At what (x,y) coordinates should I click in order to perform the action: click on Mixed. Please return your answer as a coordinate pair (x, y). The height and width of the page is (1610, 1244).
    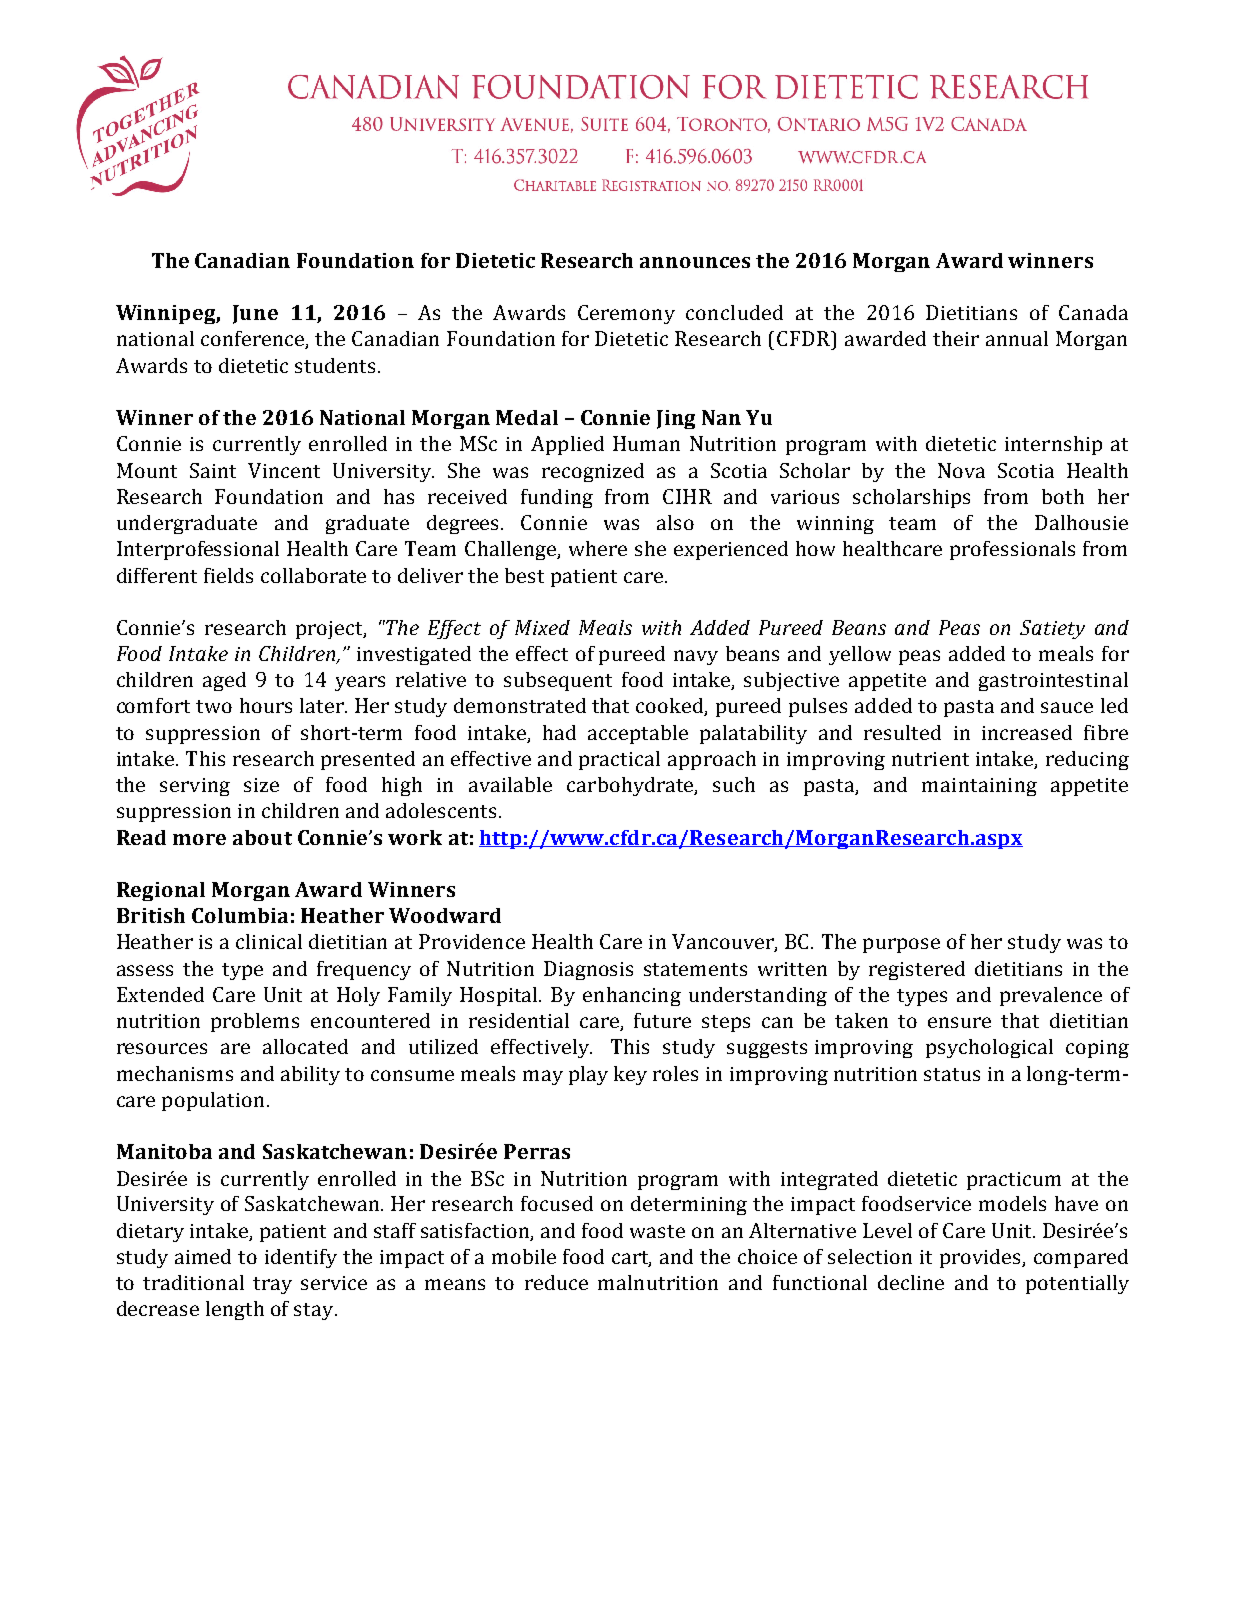
    Looking at the image, I should click on (542, 627).
